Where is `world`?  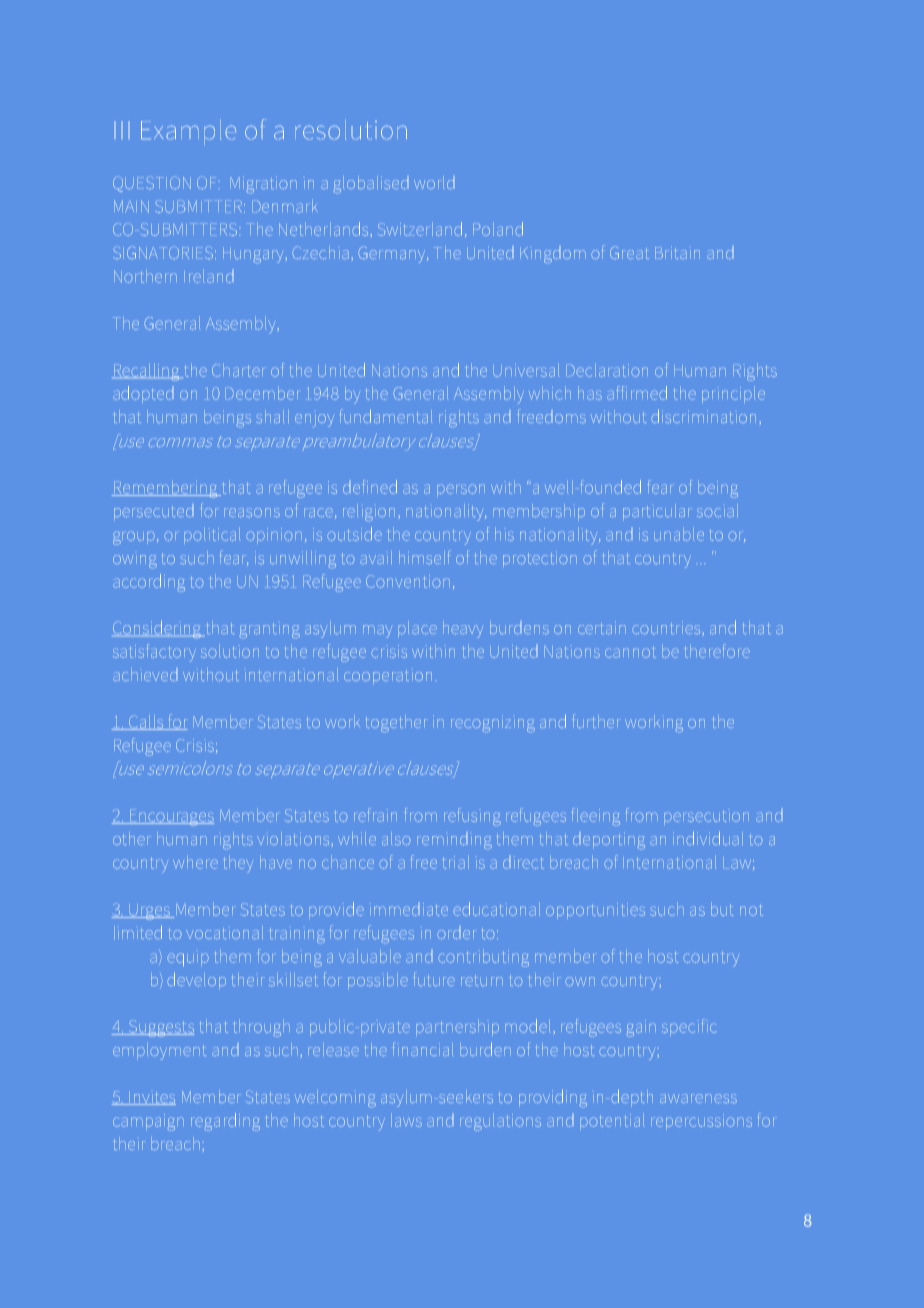 world is located at coordinates (434, 183).
